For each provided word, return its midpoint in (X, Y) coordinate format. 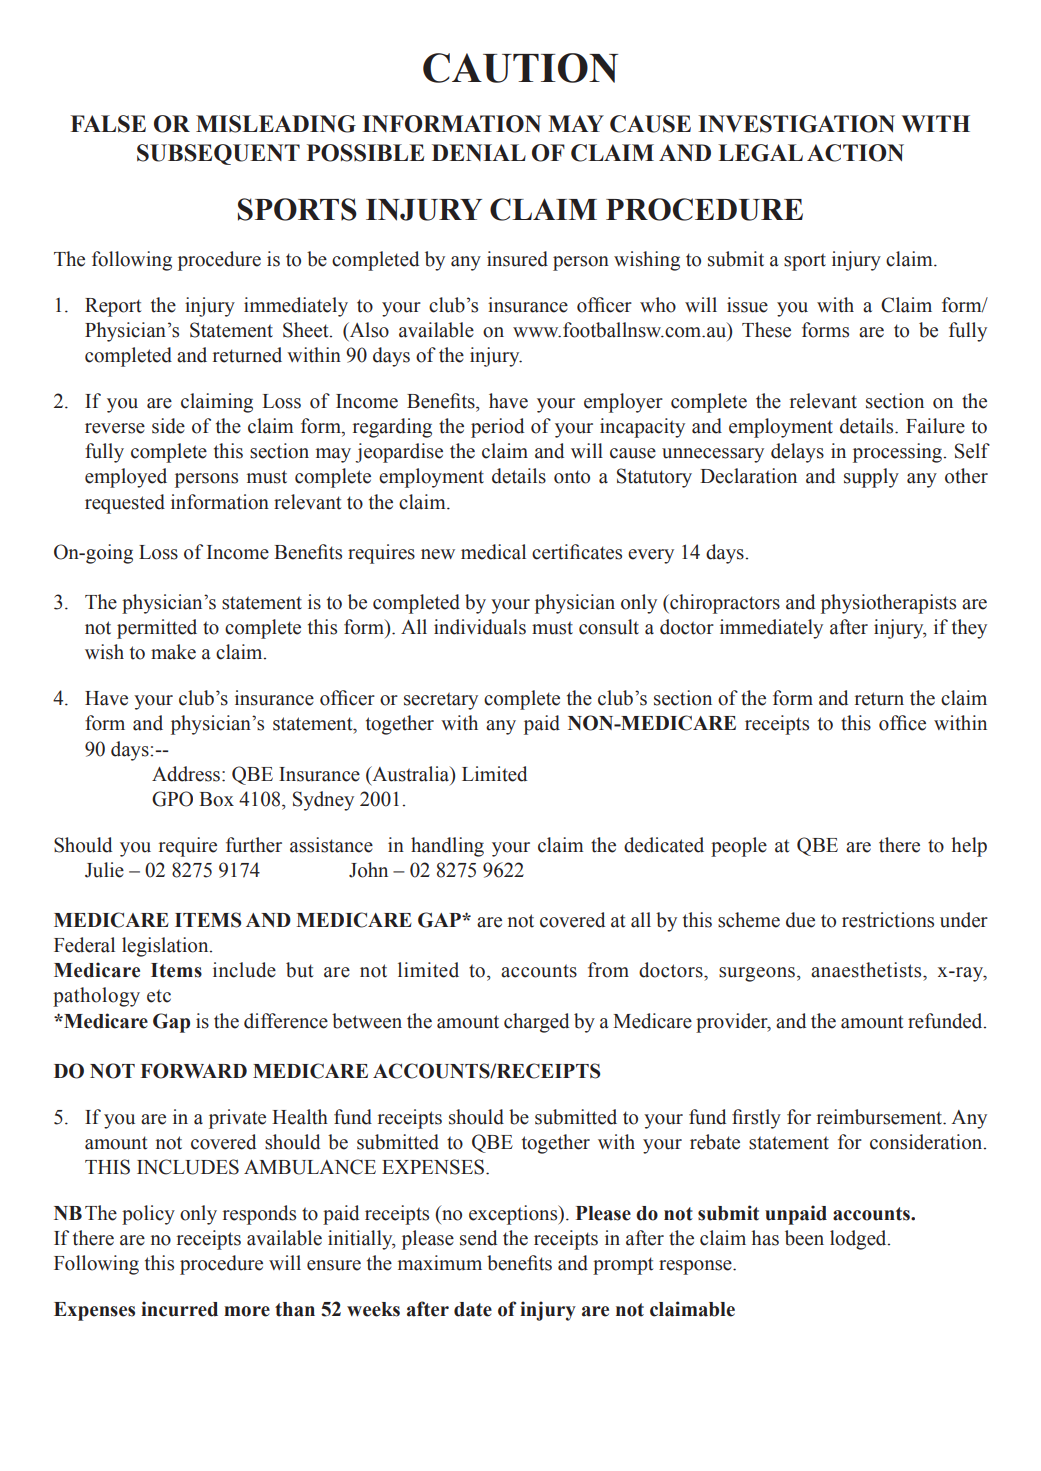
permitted (157, 629)
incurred (179, 1309)
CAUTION (520, 68)
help (969, 847)
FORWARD (194, 1071)
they (969, 629)
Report (113, 307)
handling (447, 847)
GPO (172, 799)
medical (493, 552)
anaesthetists (867, 970)
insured (517, 259)
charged (536, 1023)
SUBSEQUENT (218, 154)
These (766, 330)
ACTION (855, 153)
